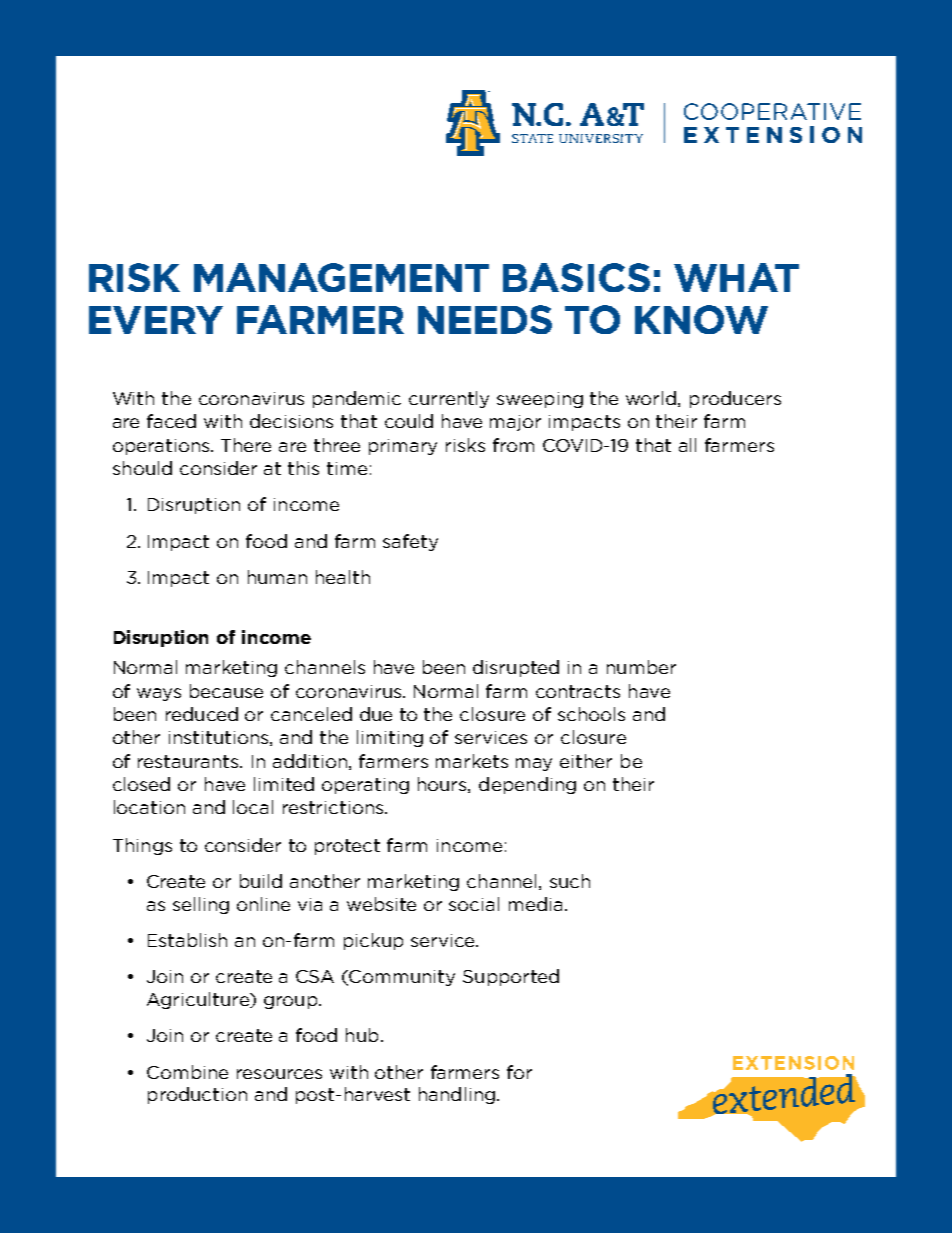  What do you see at coordinates (365, 786) in the screenshot?
I see `operating` at bounding box center [365, 786].
